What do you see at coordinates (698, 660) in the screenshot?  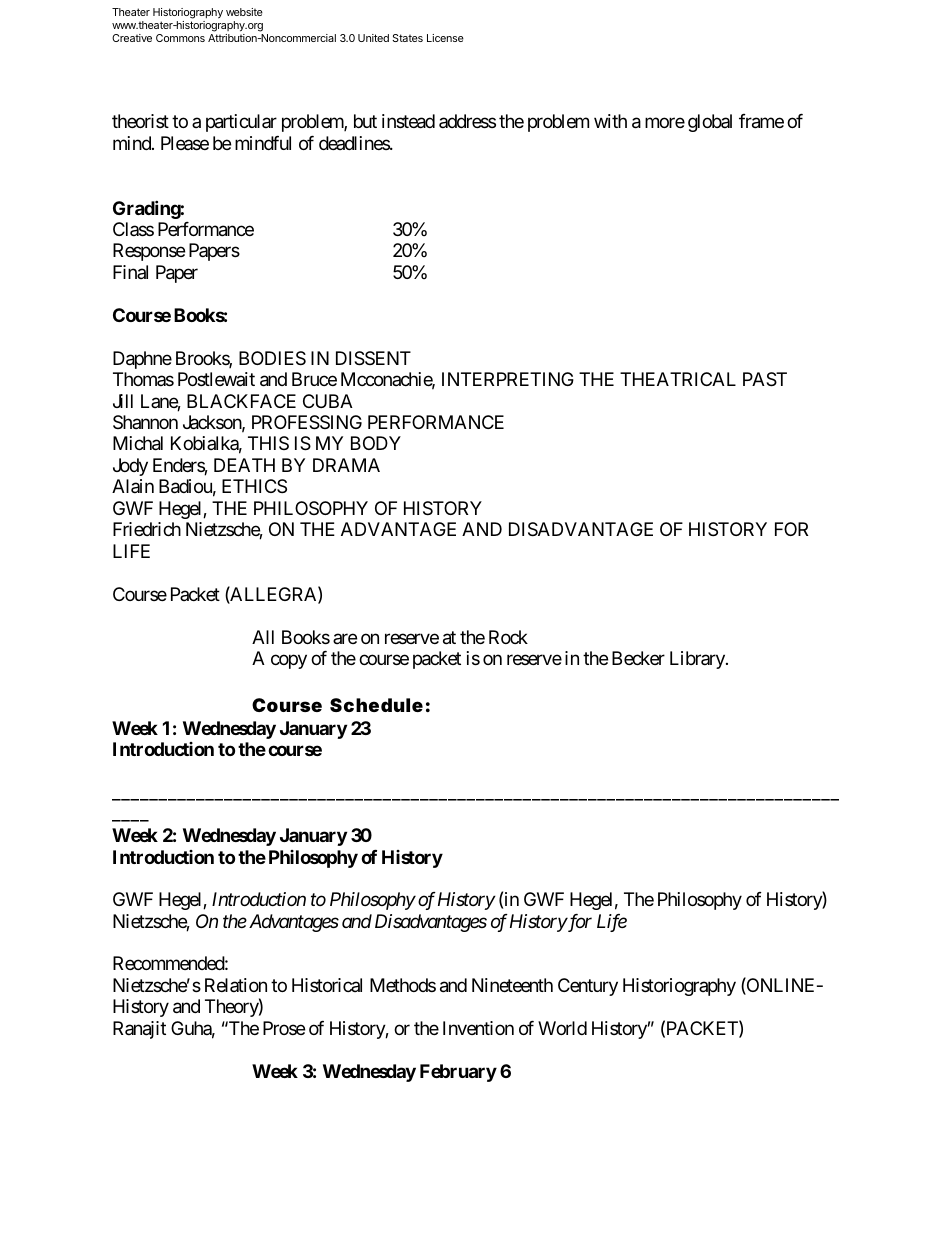 I see `Library` at bounding box center [698, 660].
